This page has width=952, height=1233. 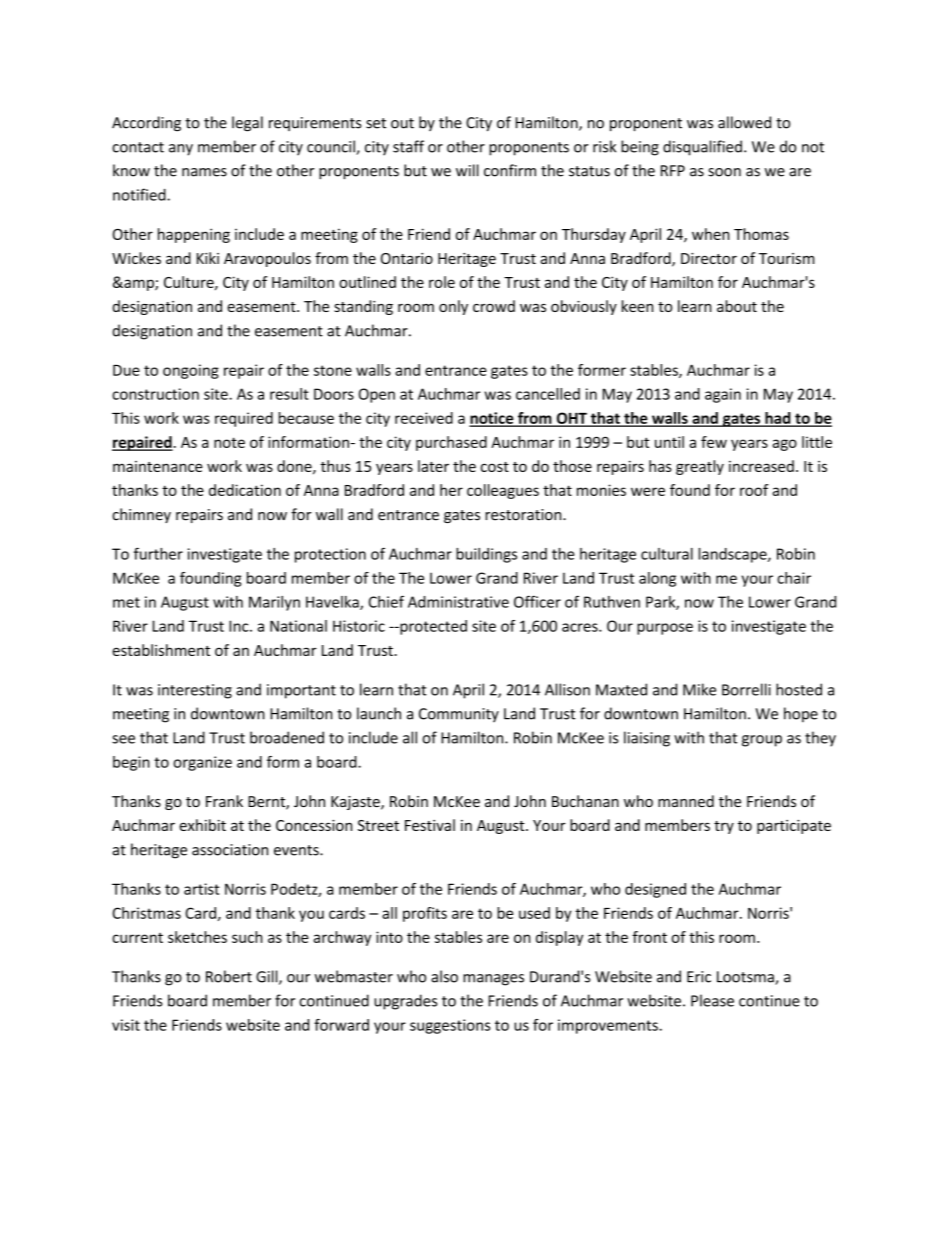 I want to click on Robert, so click(x=229, y=976).
